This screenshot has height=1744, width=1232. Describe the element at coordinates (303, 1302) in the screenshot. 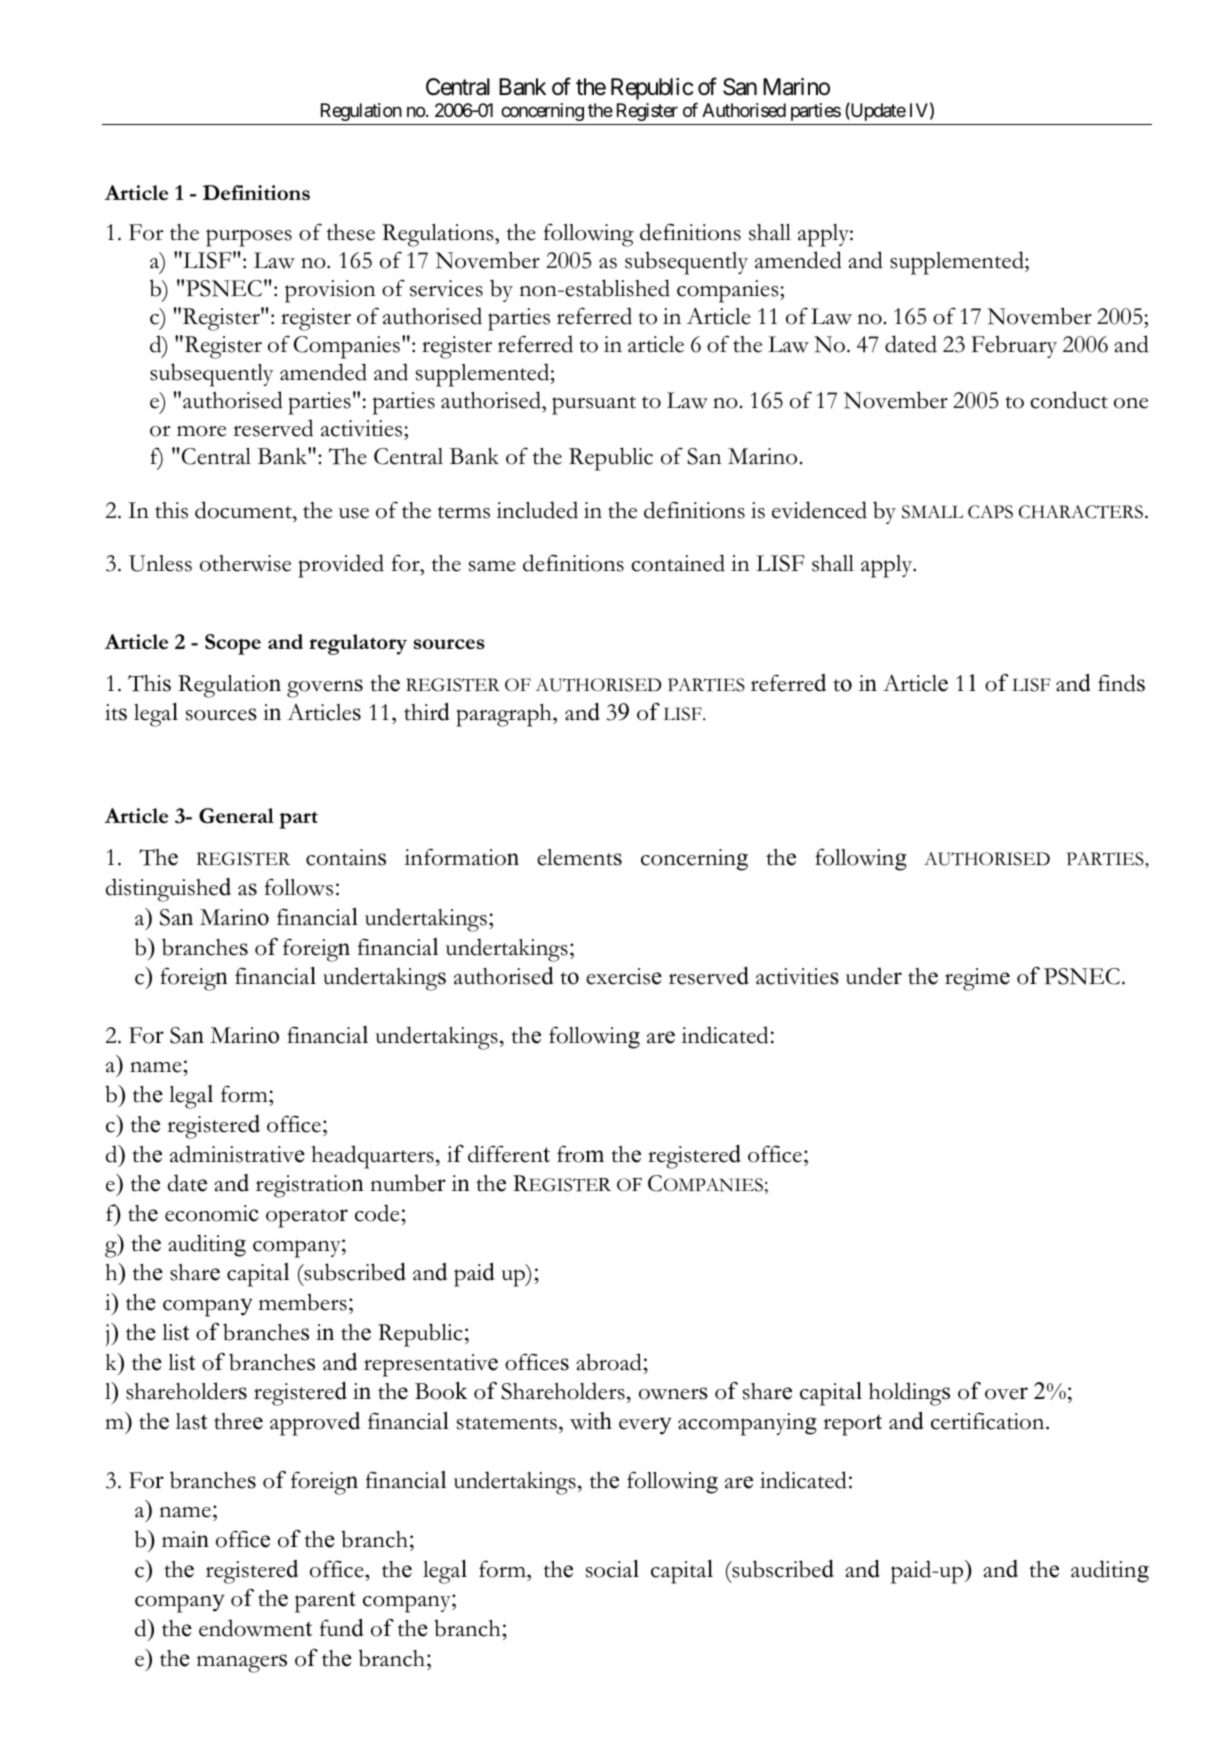

I see `members` at that location.
